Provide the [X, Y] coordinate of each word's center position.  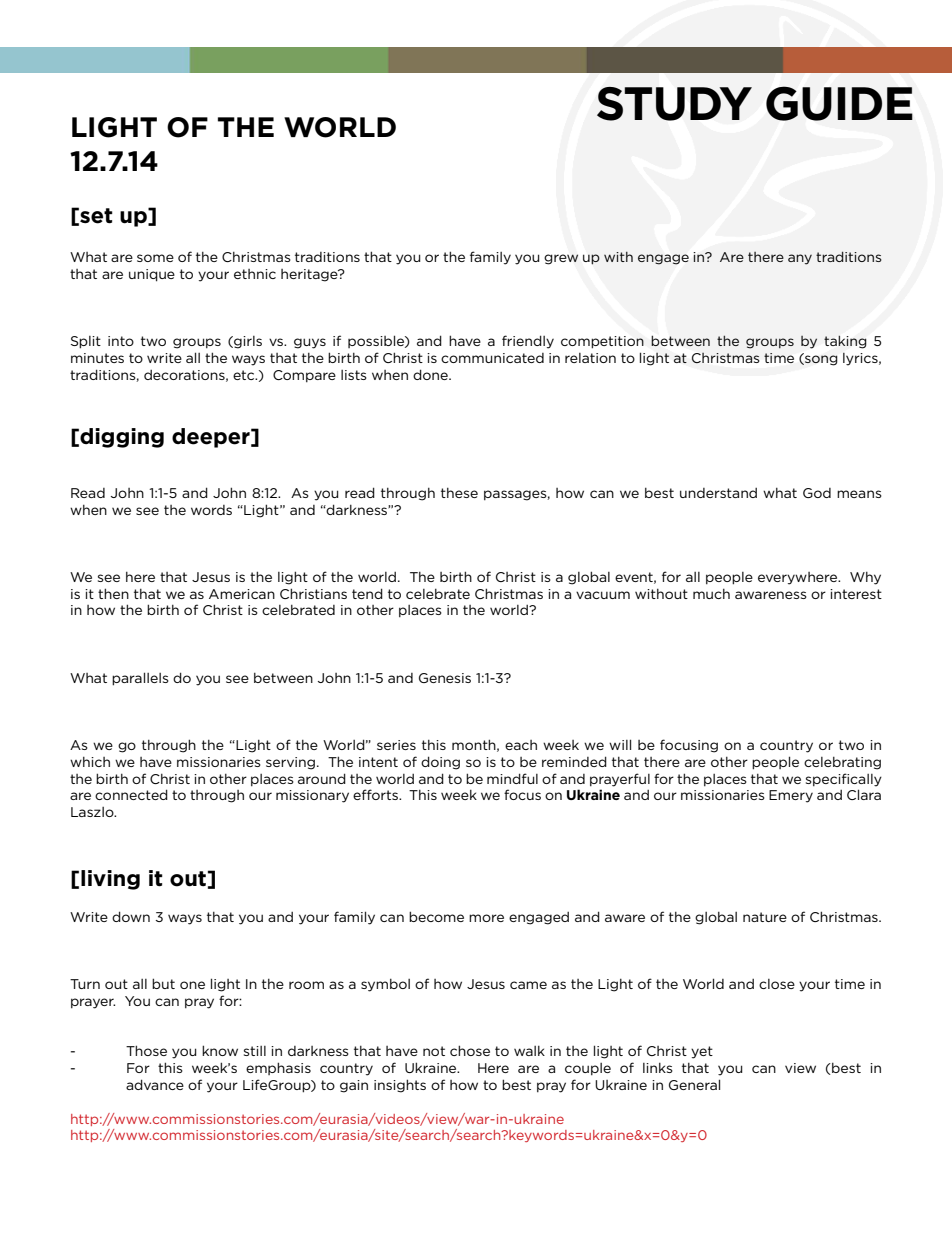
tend [367, 593]
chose [470, 1050]
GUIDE [839, 103]
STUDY [674, 104]
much [711, 593]
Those [146, 1050]
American [242, 594]
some [155, 258]
